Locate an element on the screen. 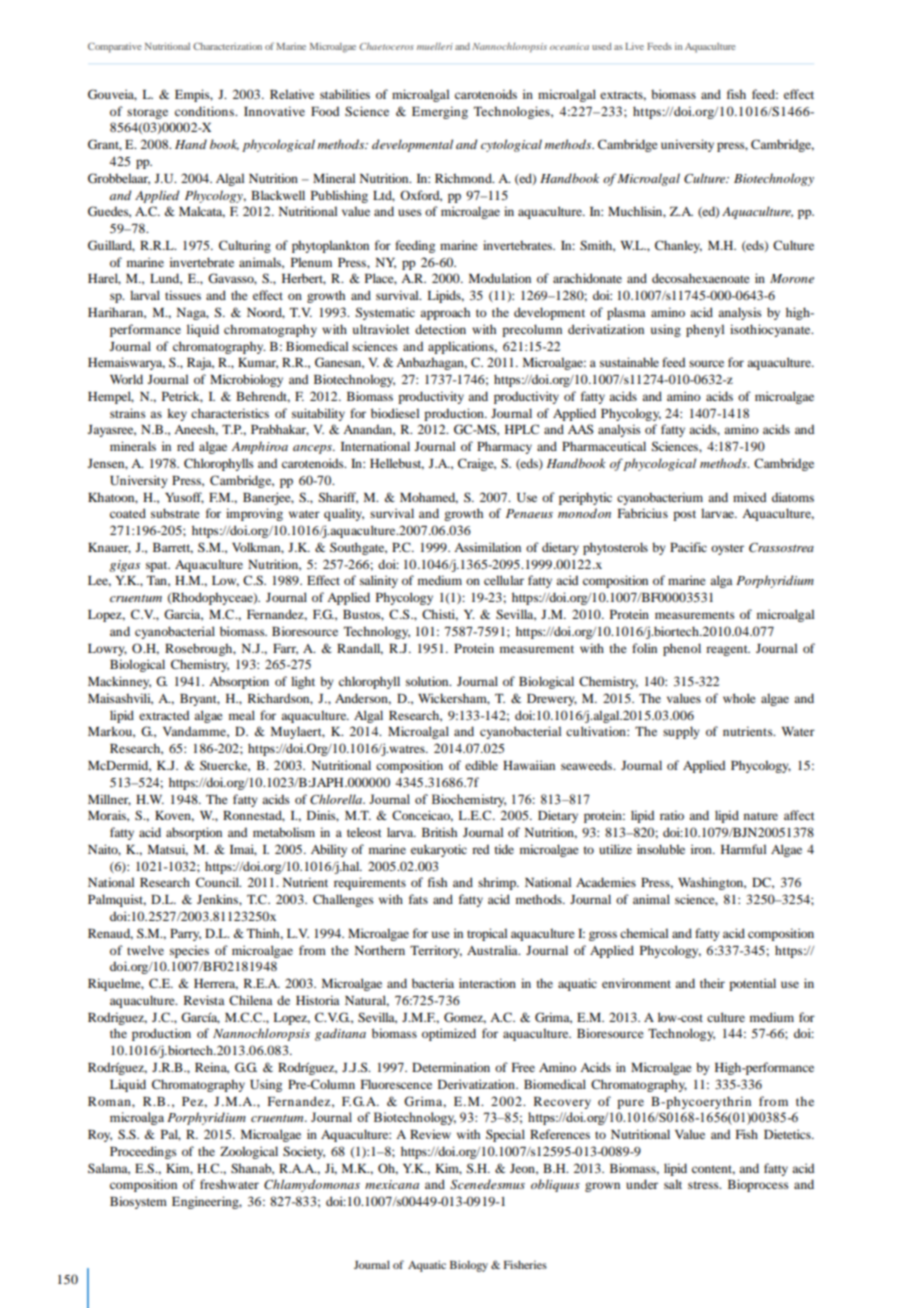  Review is located at coordinates (430, 1134).
